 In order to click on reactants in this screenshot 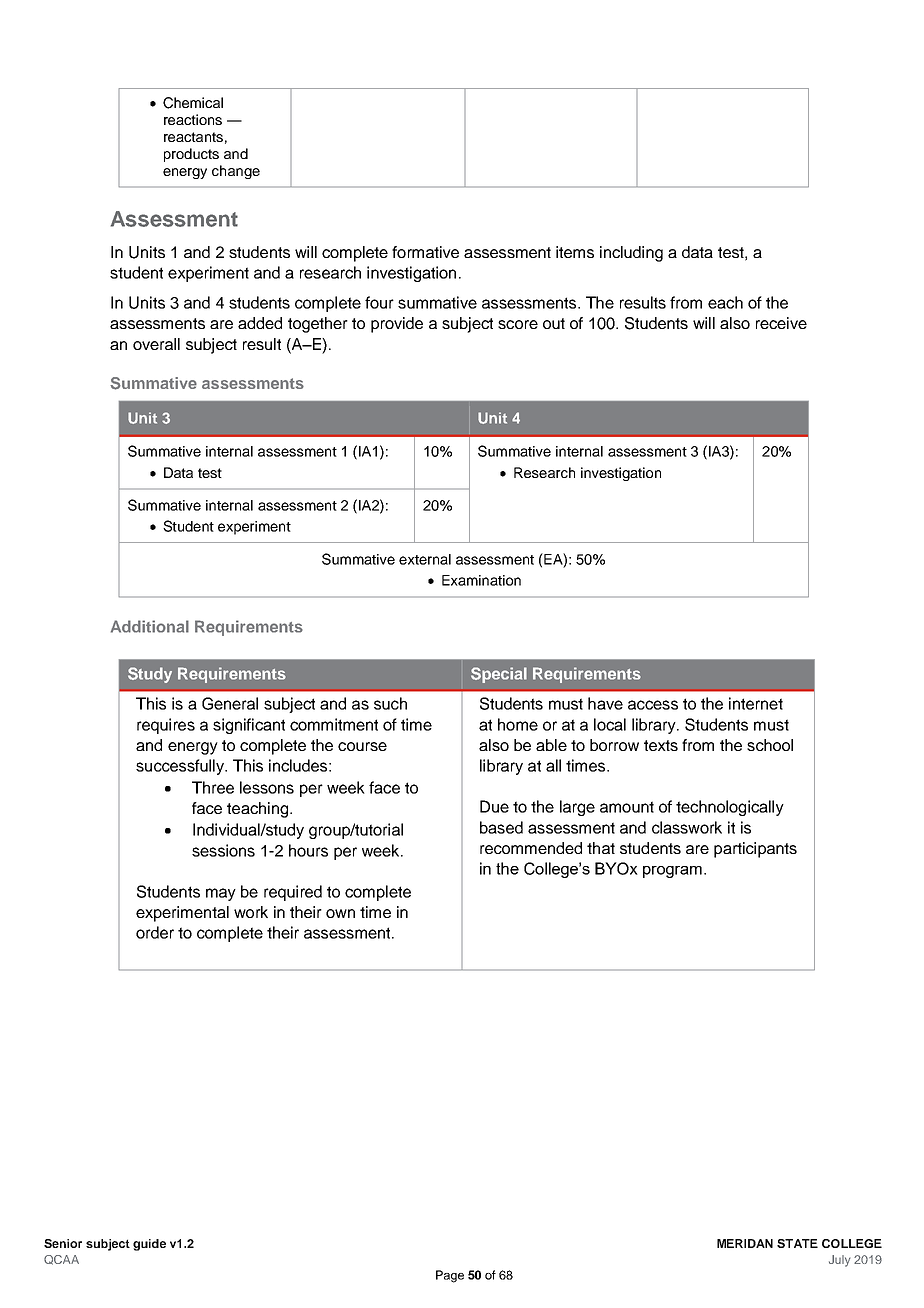, I will do `click(193, 137)`.
